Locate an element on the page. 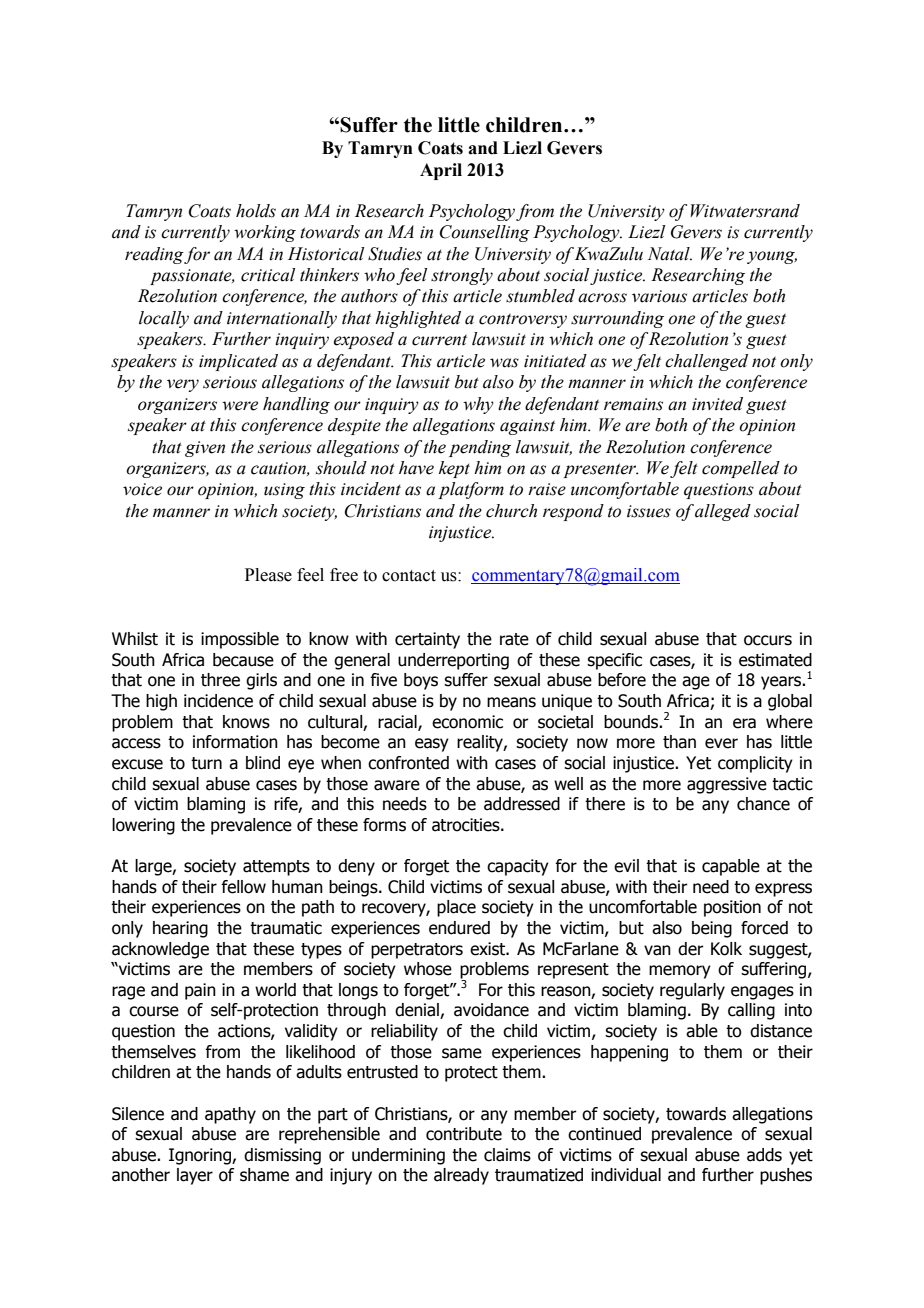 This image has height=1308, width=924. boys is located at coordinates (421, 681).
